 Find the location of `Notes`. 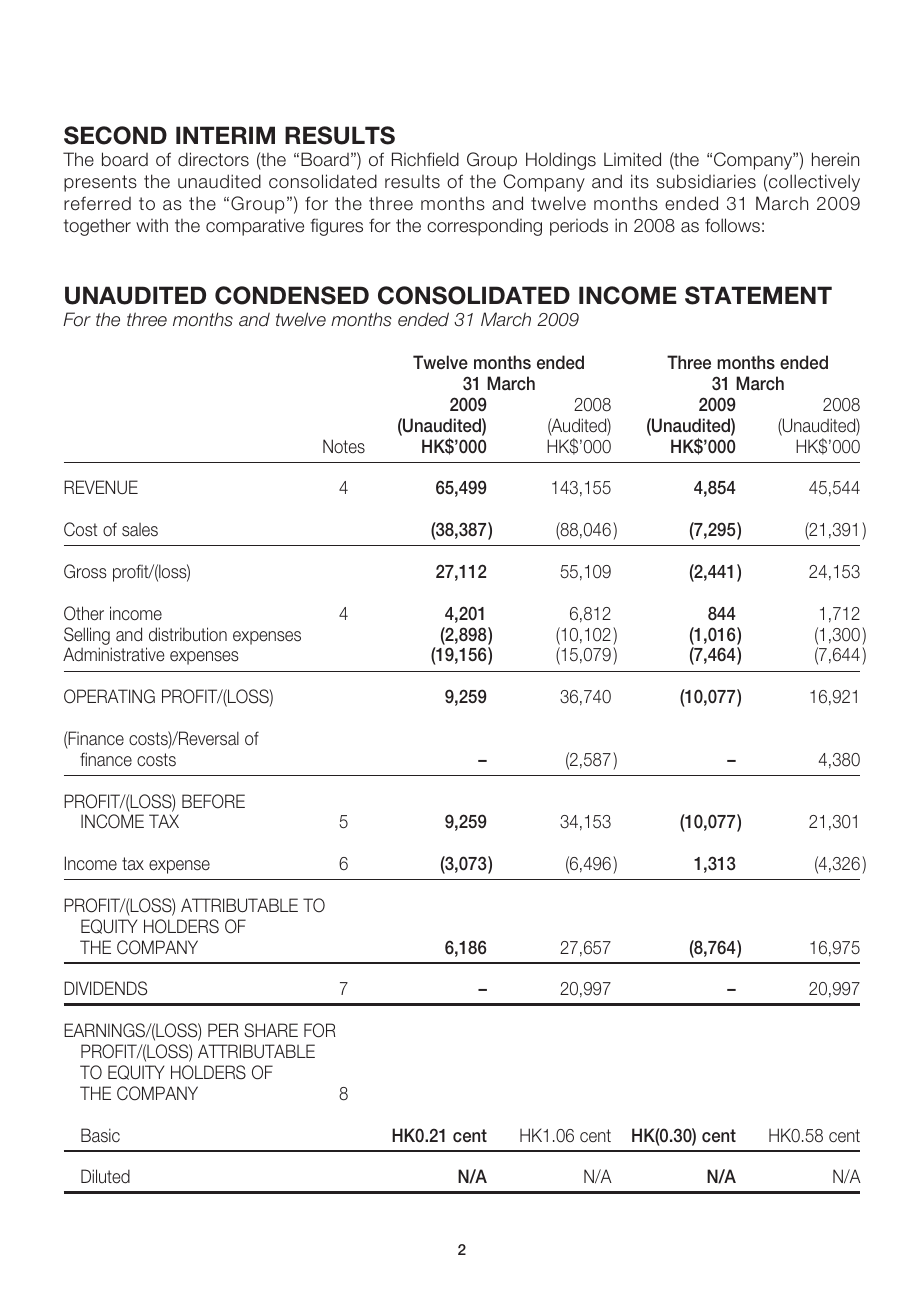

Notes is located at coordinates (344, 446).
